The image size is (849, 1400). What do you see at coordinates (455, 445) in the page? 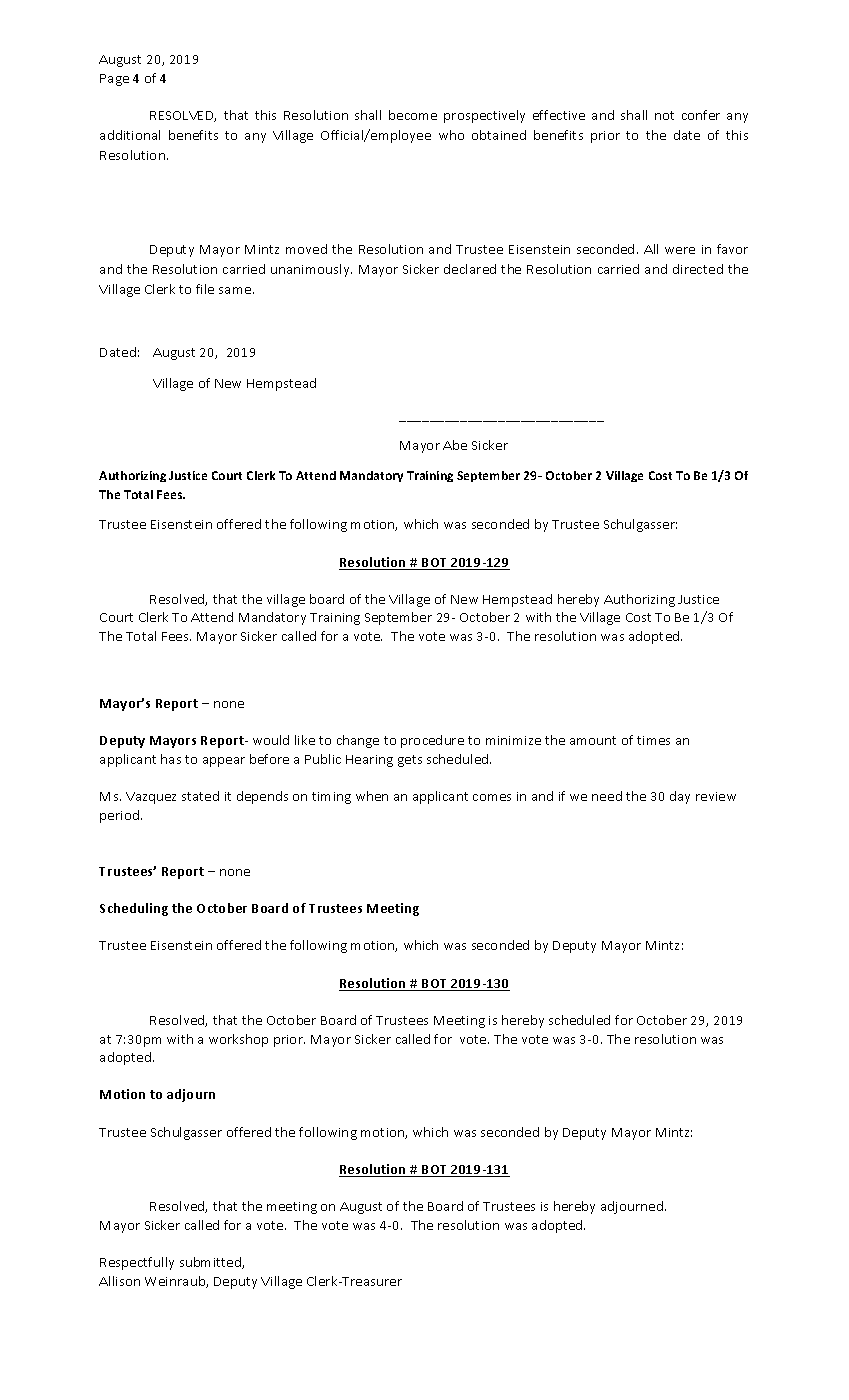
I see `Abe` at bounding box center [455, 445].
